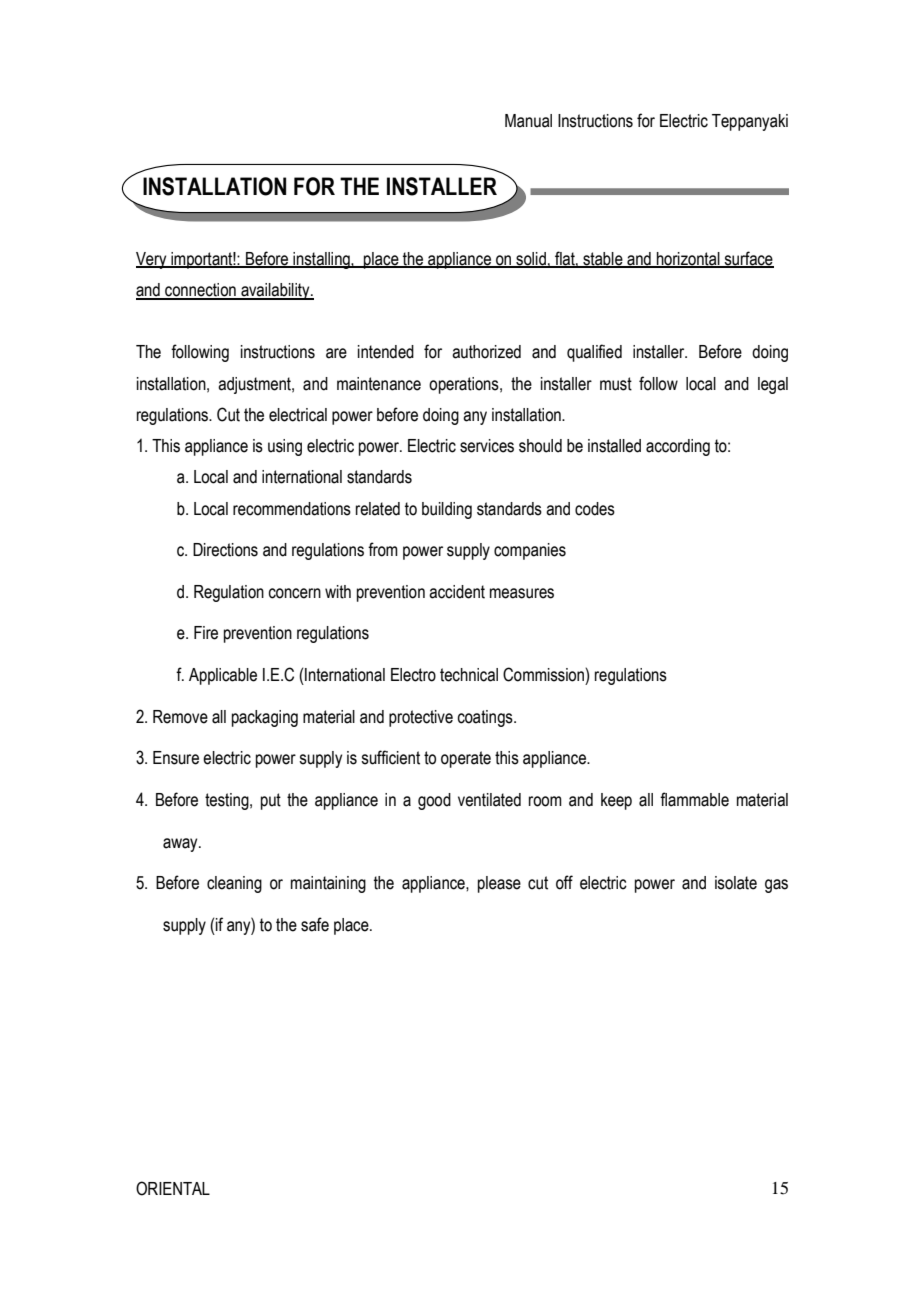  Describe the element at coordinates (315, 924) in the screenshot. I see `safe` at that location.
